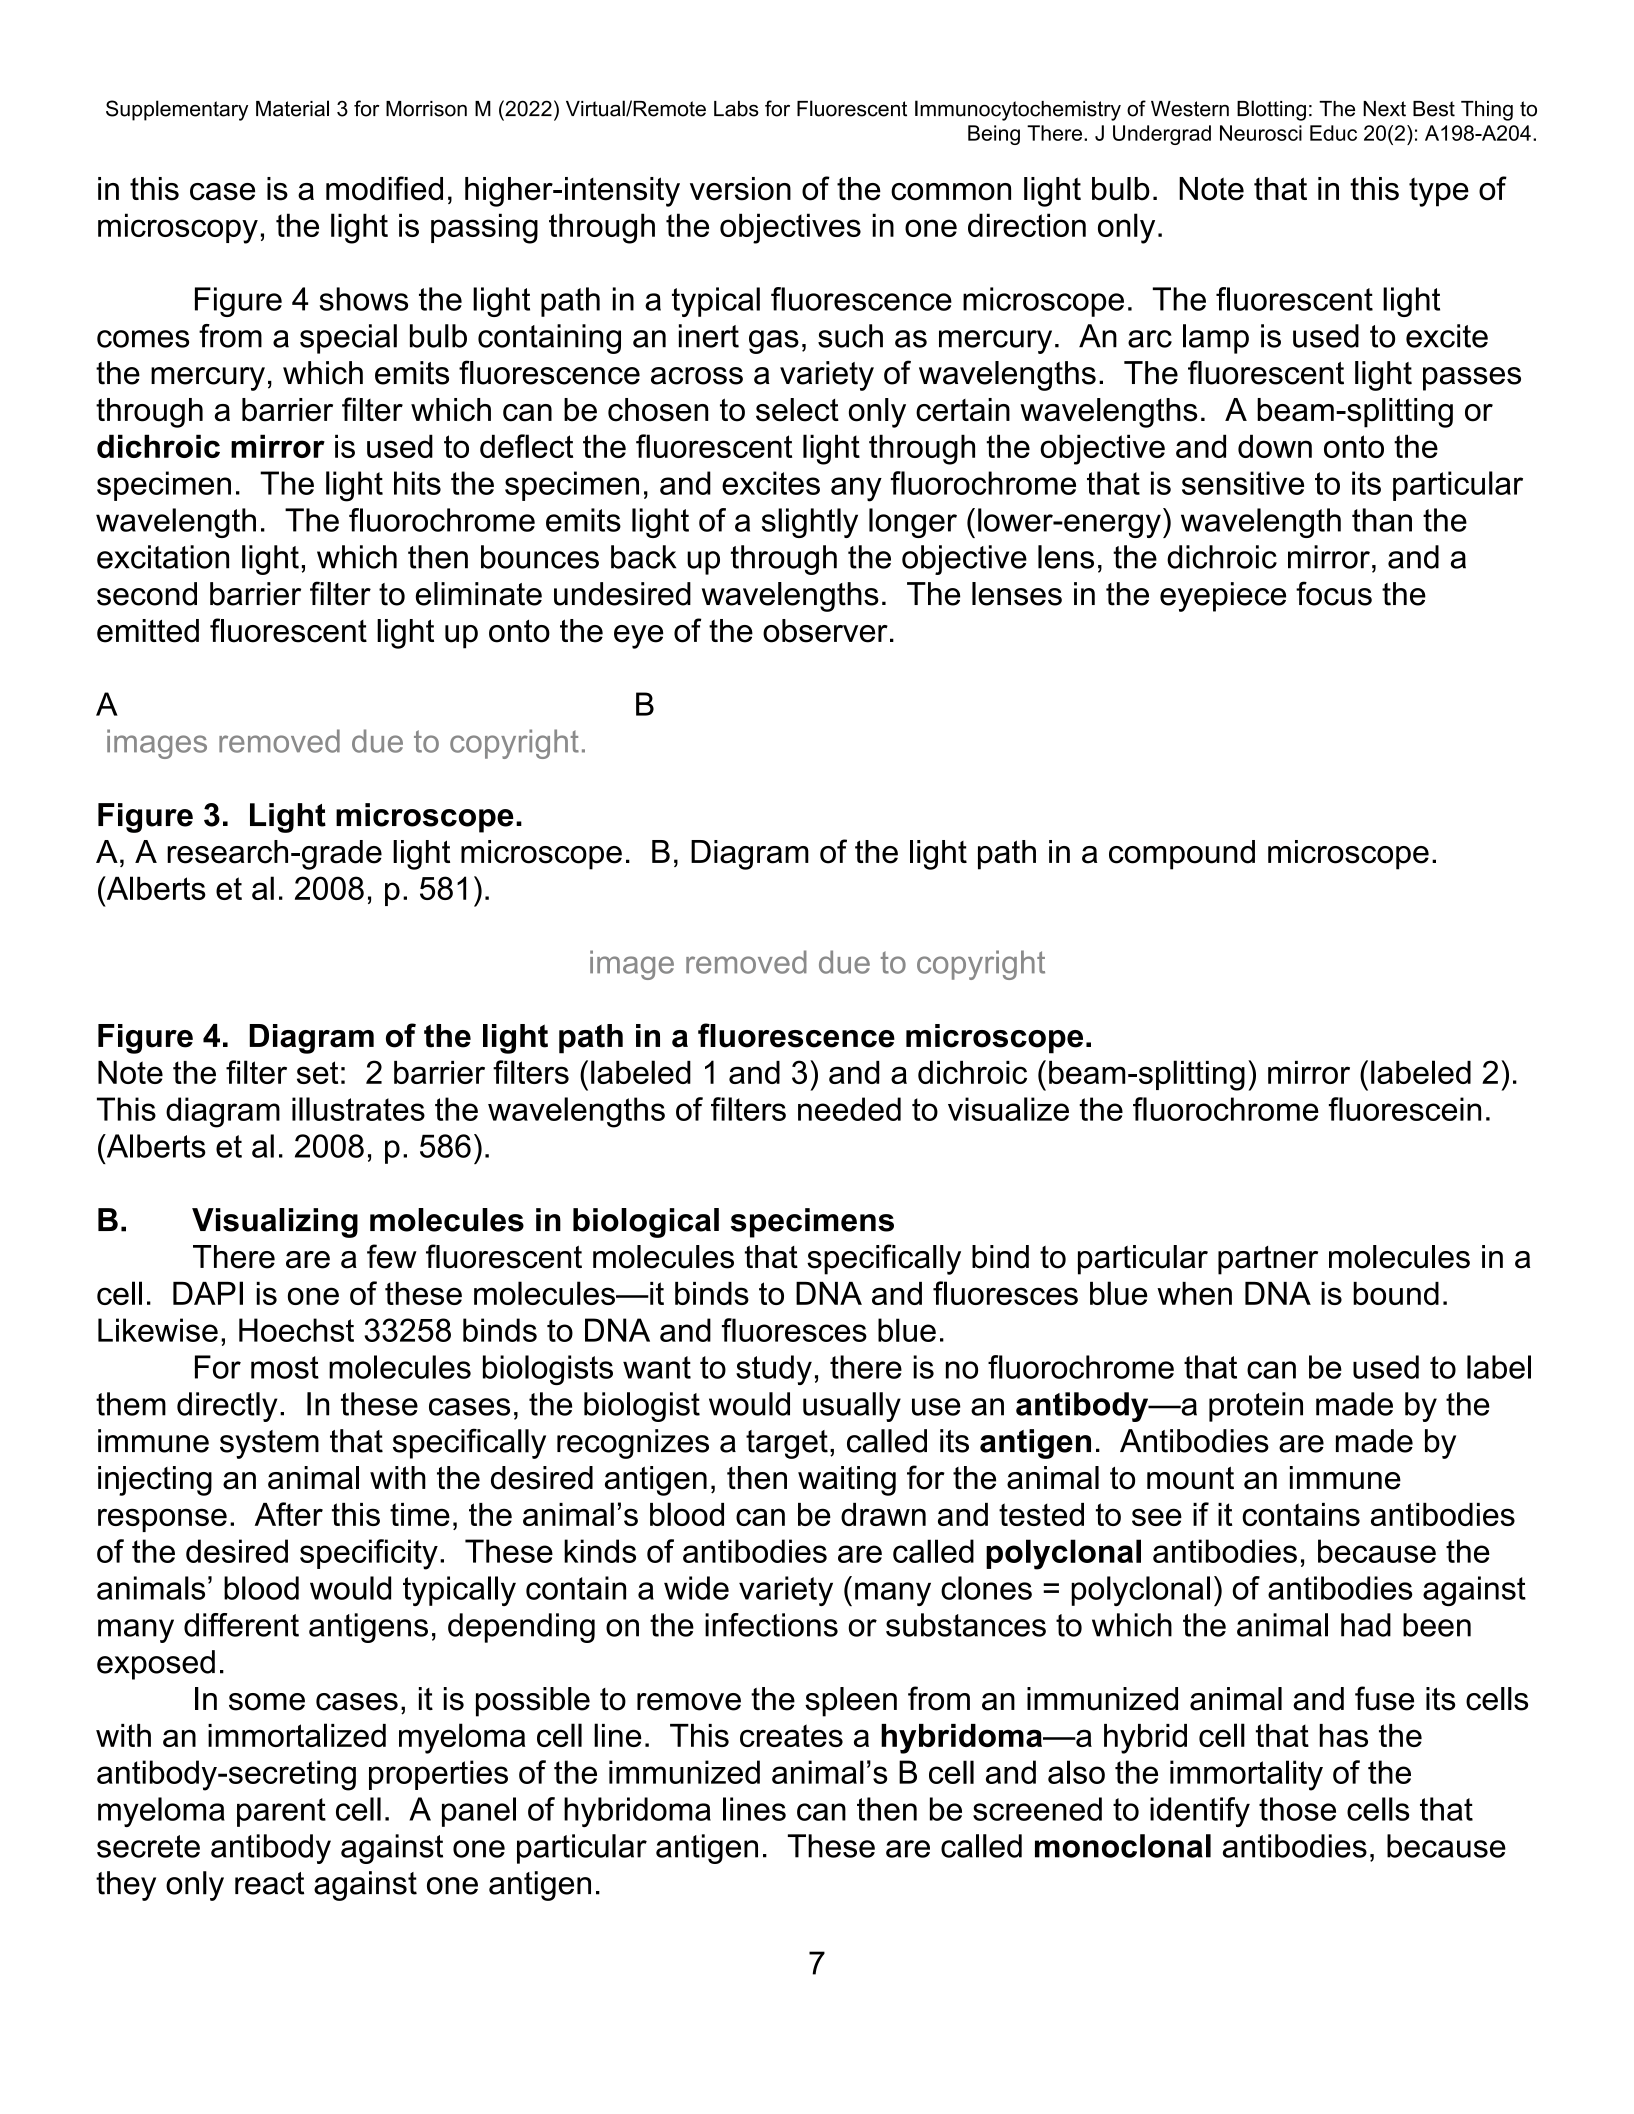 This image has width=1634, height=2114. What do you see at coordinates (1261, 133) in the image?
I see `Neurosci` at bounding box center [1261, 133].
